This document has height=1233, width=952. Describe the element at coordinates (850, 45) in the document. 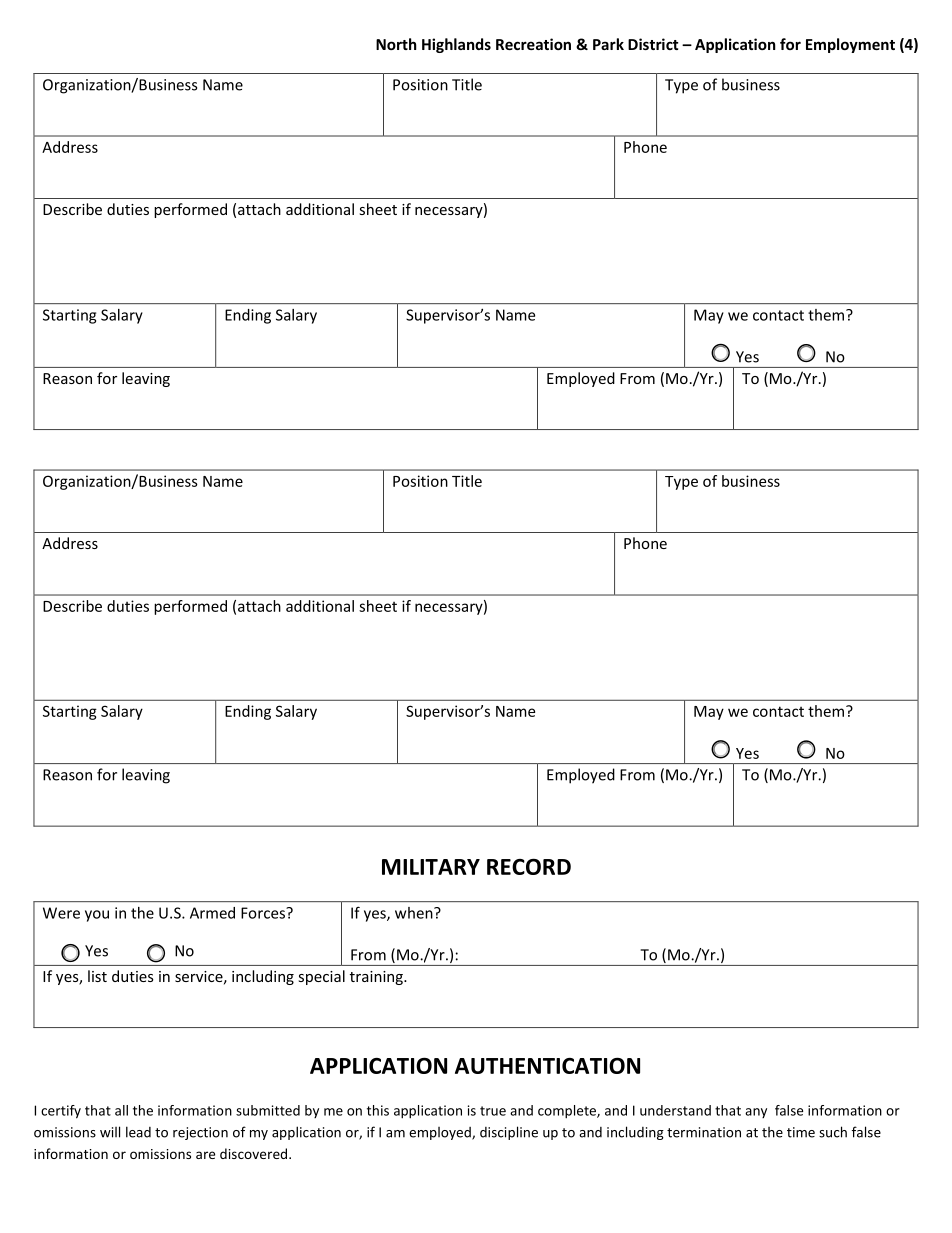

I see `Employment` at that location.
